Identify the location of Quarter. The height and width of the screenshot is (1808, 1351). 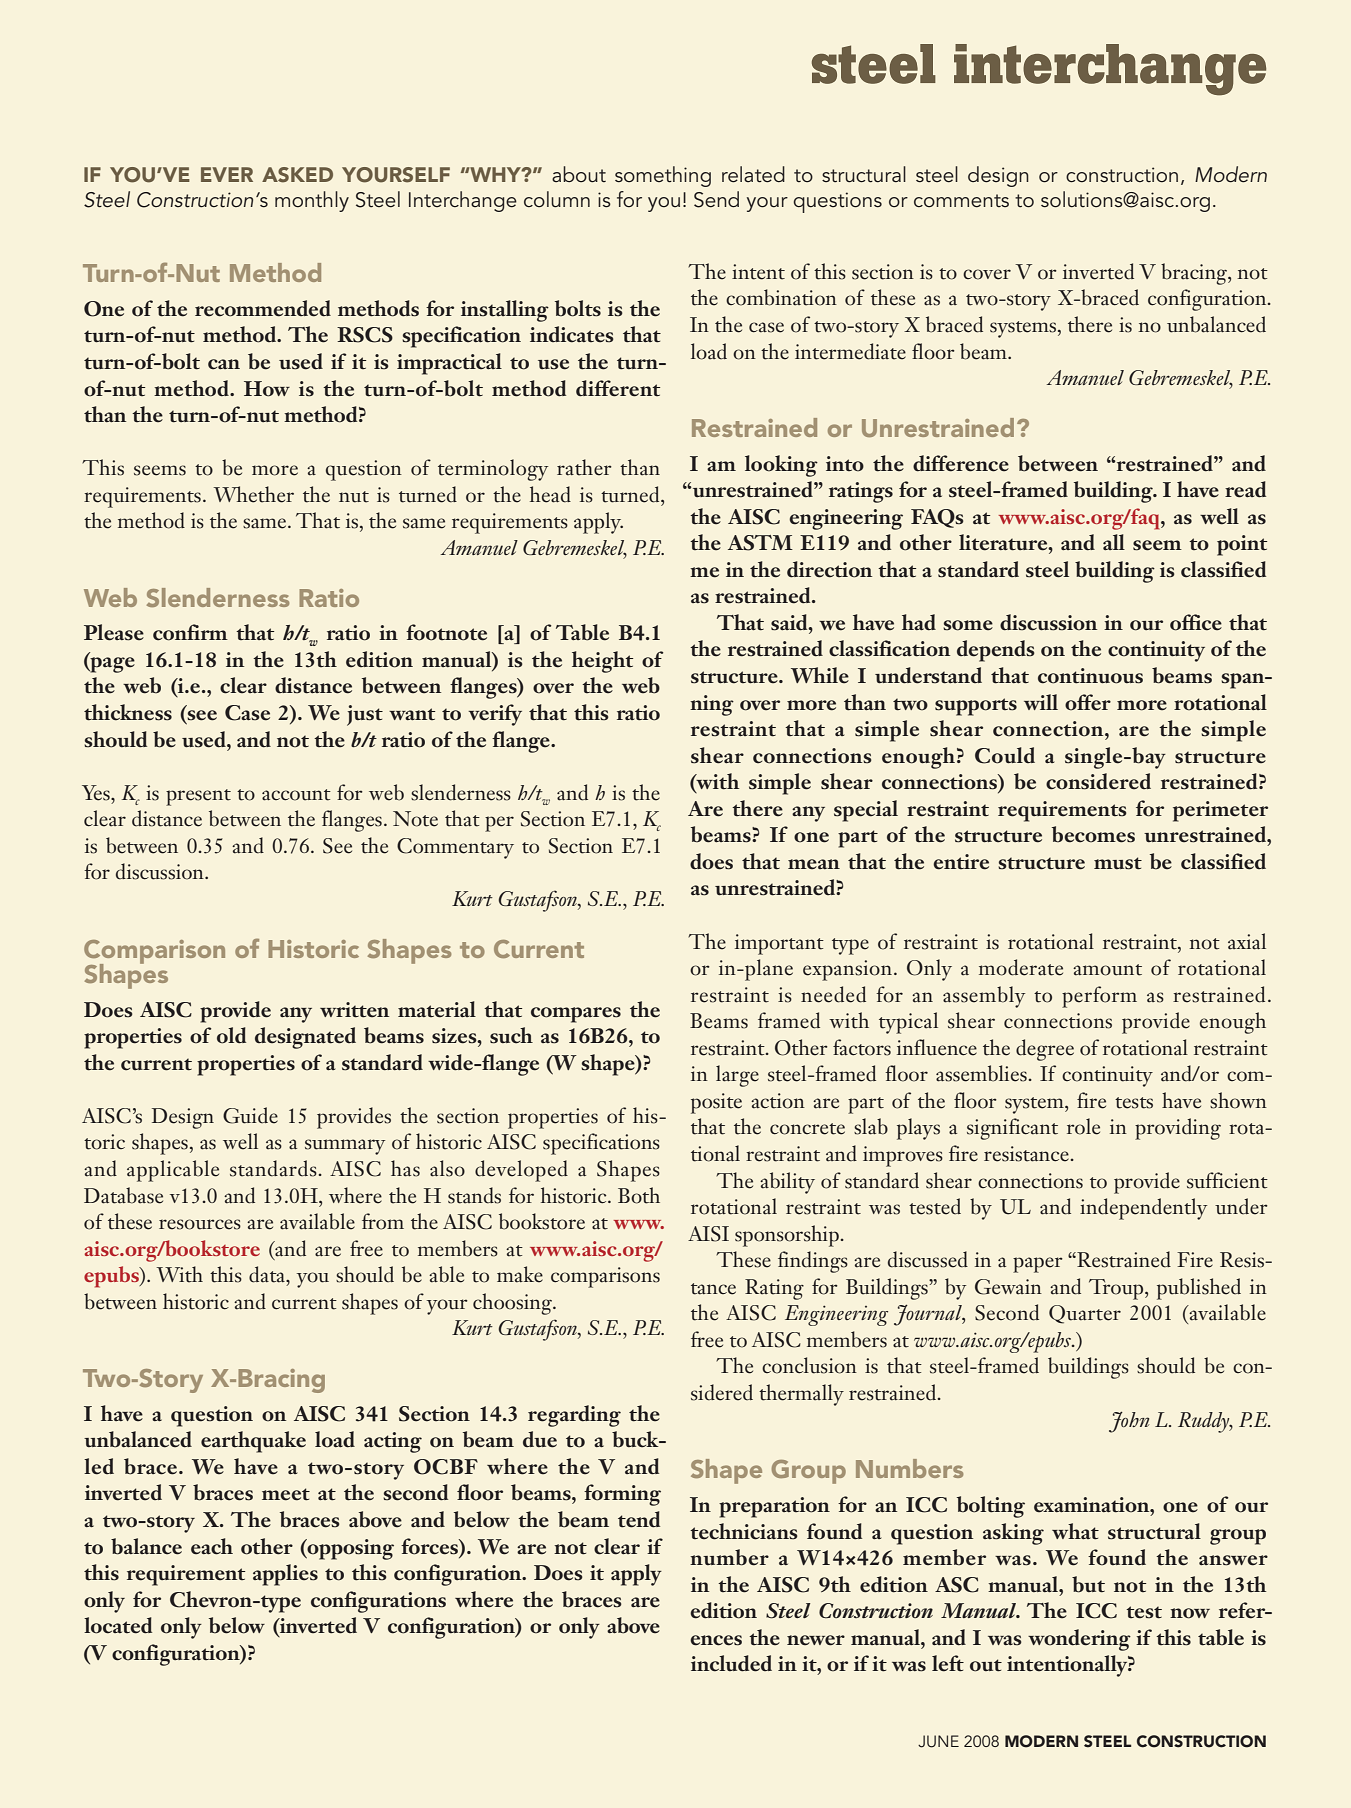
(1085, 1314).
